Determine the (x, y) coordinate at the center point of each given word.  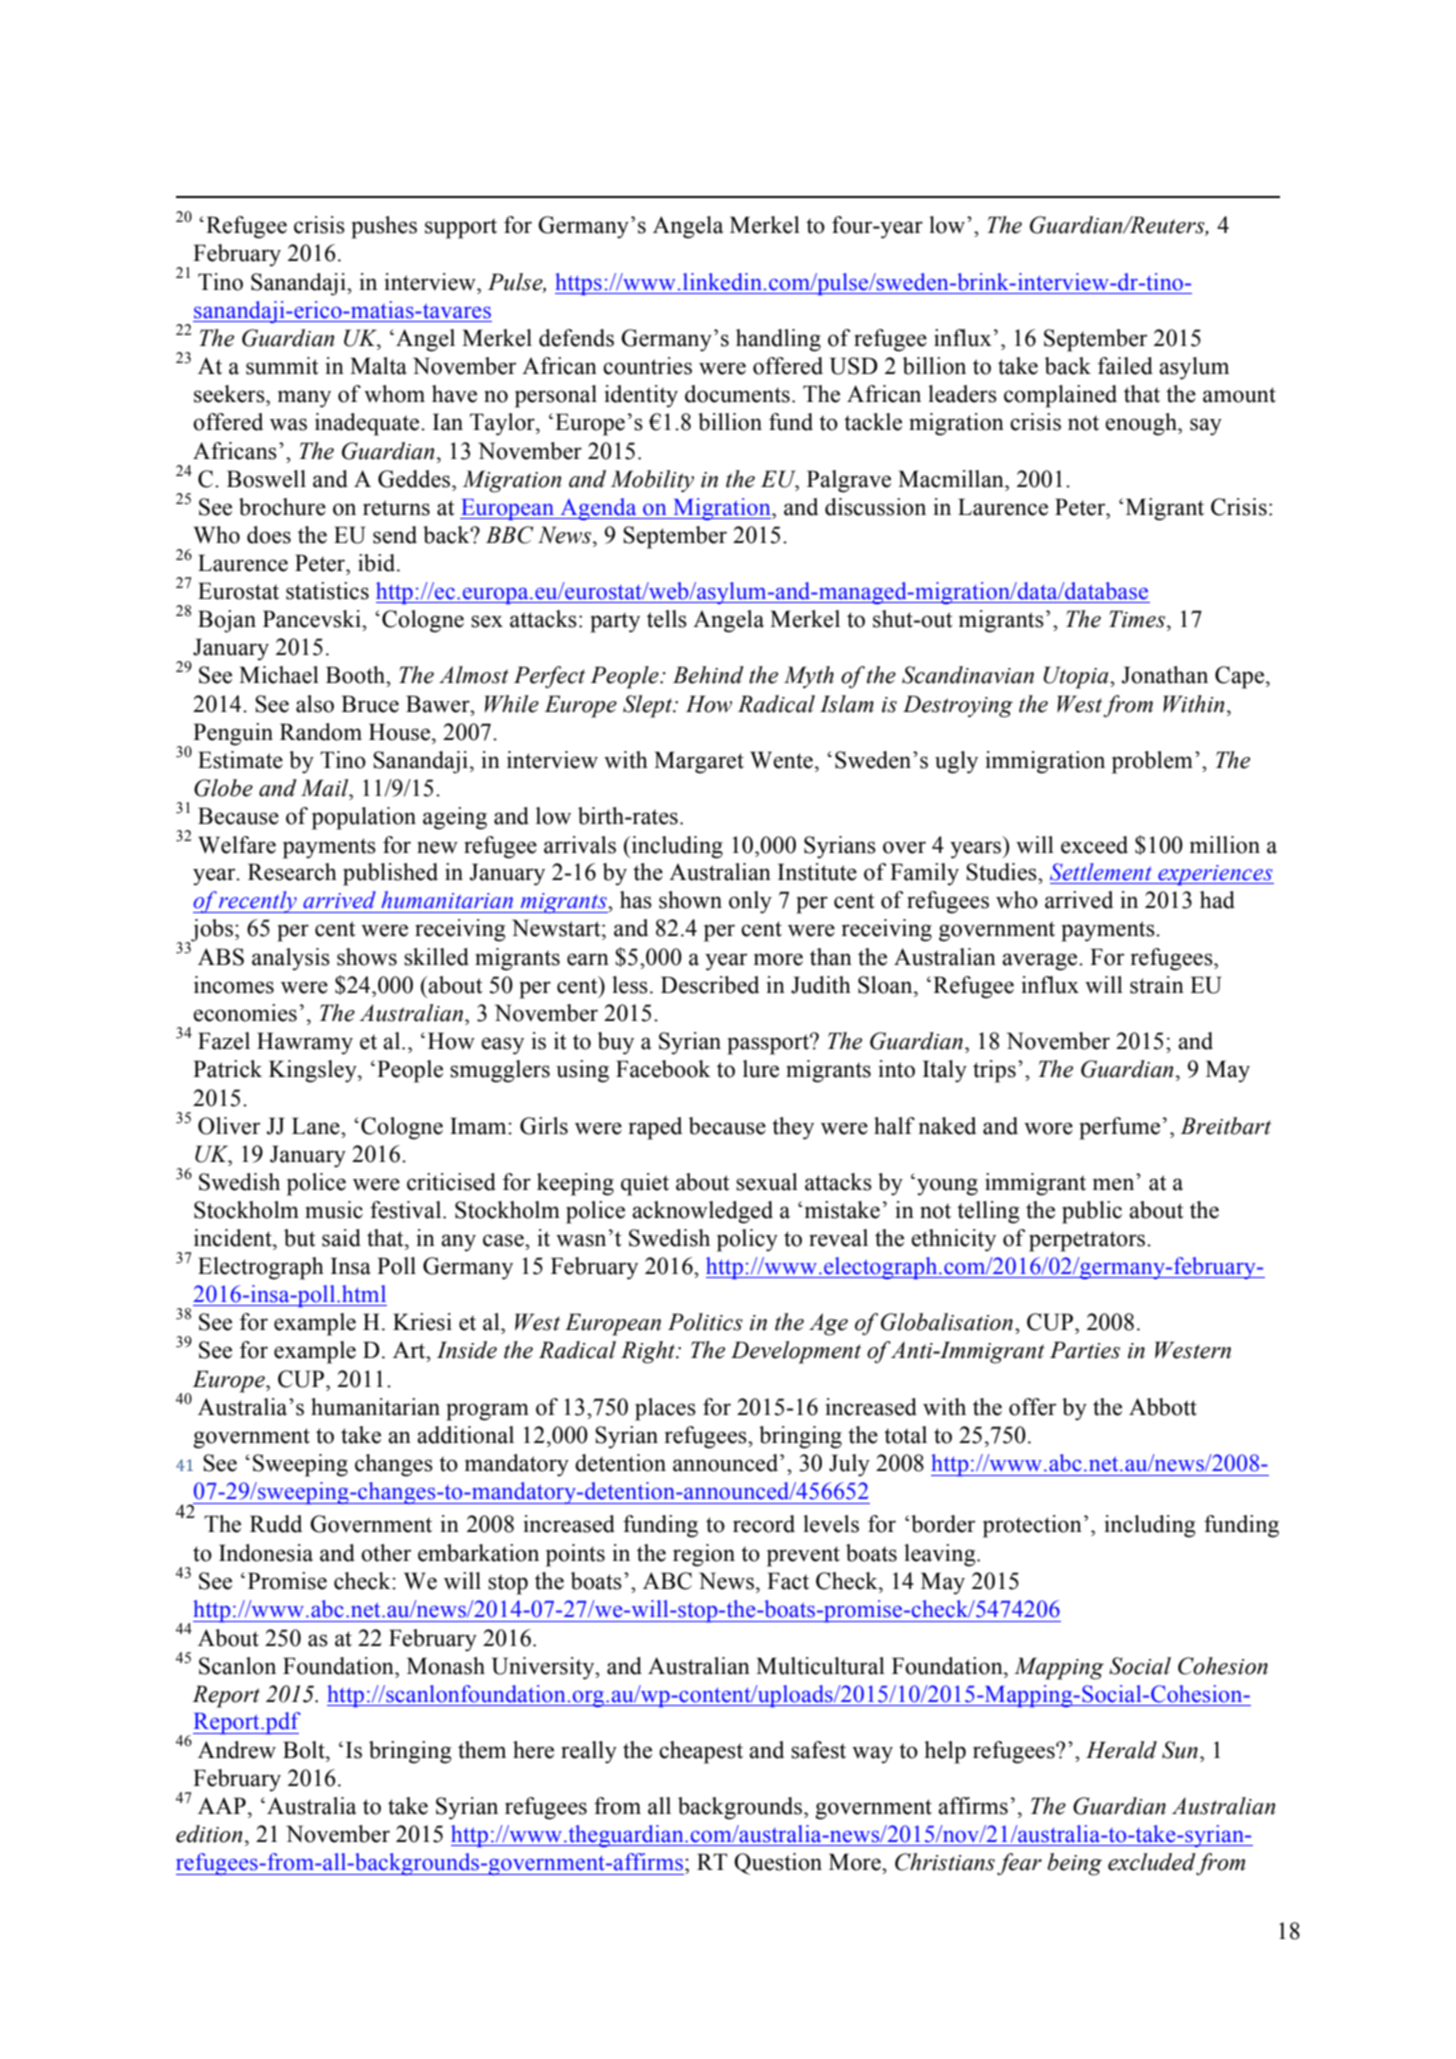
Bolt (305, 1750)
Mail (326, 788)
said (341, 1238)
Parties (1085, 1350)
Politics (705, 1322)
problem (1152, 762)
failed (1125, 366)
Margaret (699, 762)
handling (778, 340)
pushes (384, 227)
